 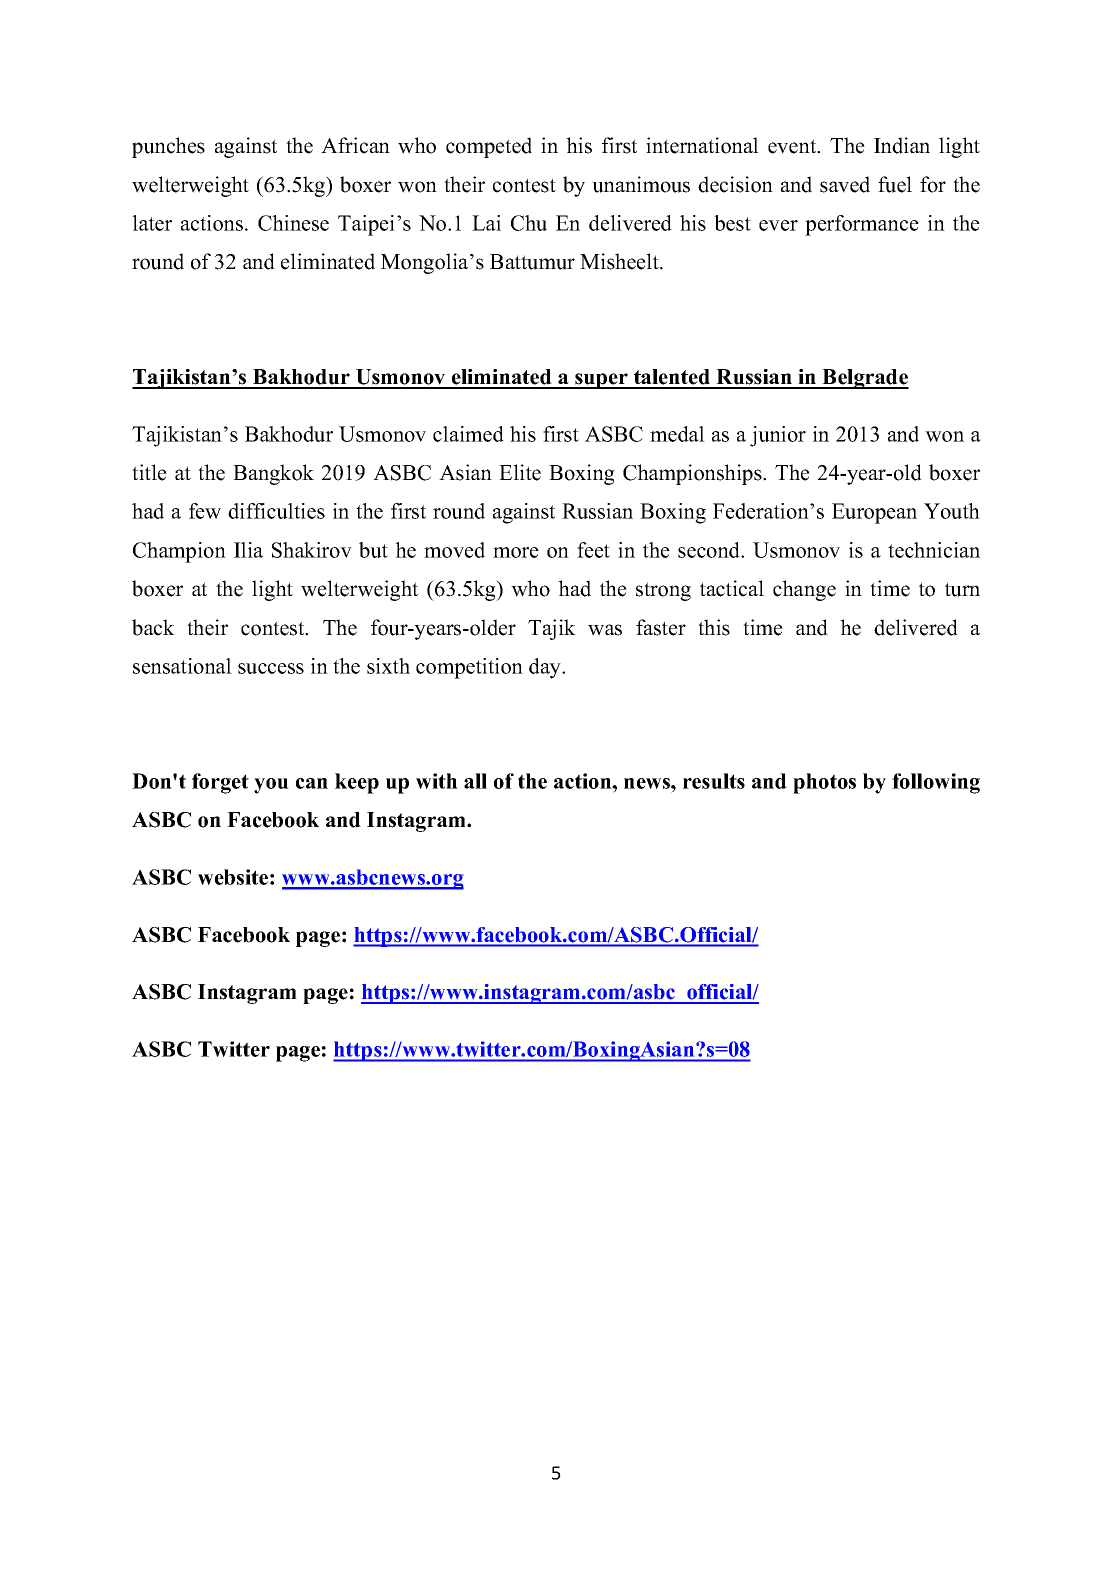 What do you see at coordinates (489, 147) in the image?
I see `competed` at bounding box center [489, 147].
